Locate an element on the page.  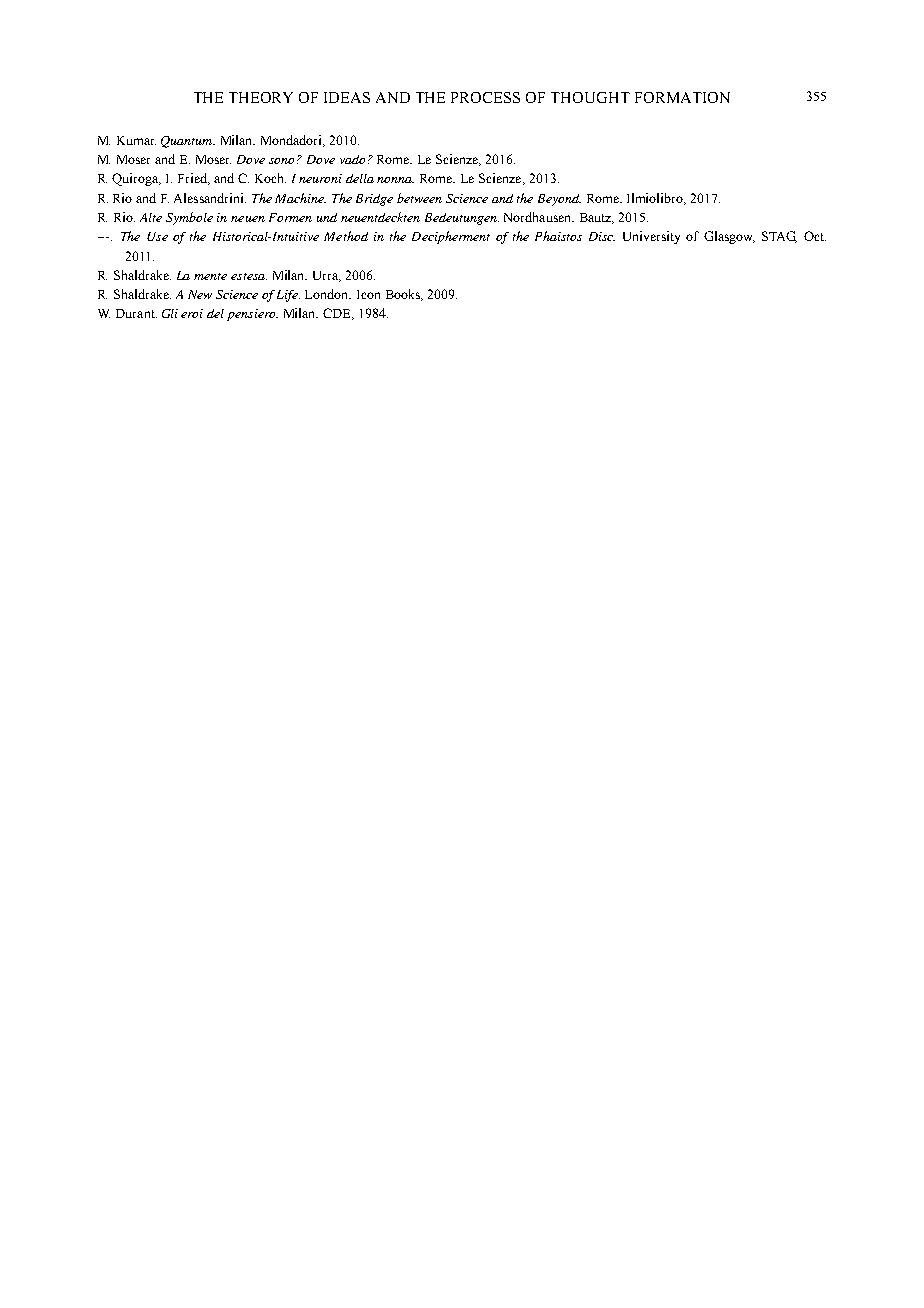
PROCESS is located at coordinates (485, 97).
